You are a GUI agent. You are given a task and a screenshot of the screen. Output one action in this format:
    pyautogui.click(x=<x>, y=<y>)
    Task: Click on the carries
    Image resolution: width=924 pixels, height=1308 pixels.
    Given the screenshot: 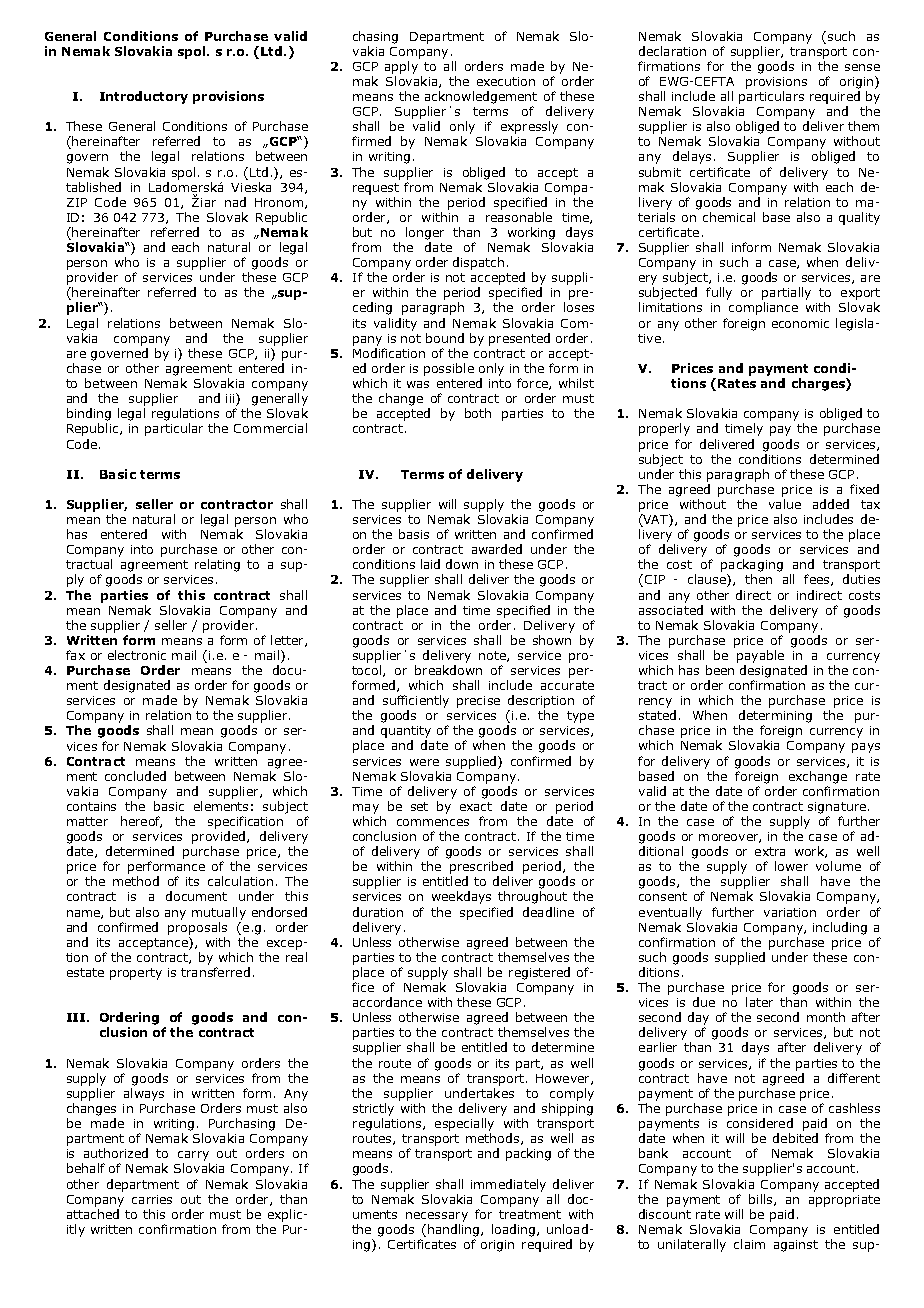 What is the action you would take?
    pyautogui.click(x=152, y=1199)
